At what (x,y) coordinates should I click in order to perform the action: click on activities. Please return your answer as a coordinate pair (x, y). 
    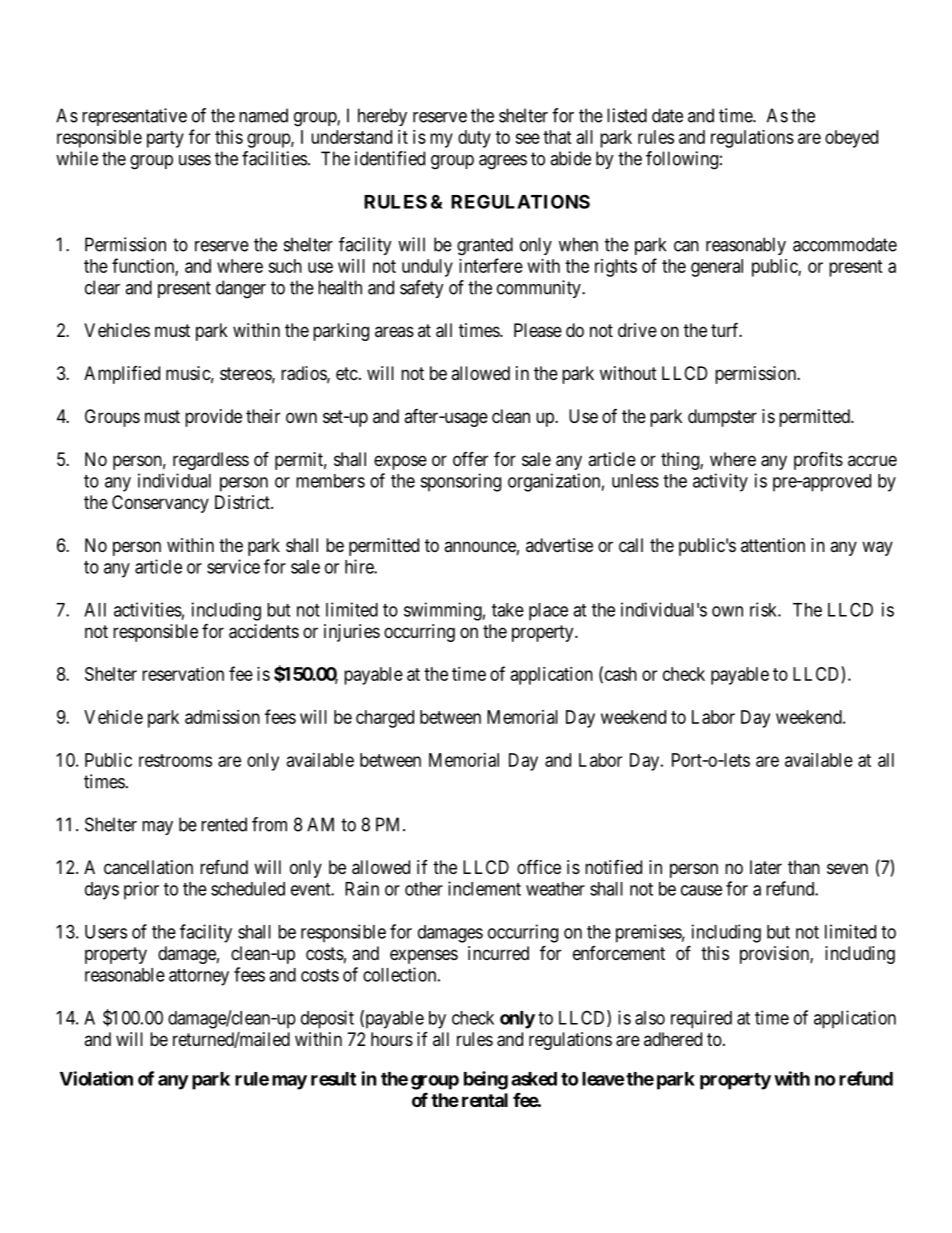
    Looking at the image, I should click on (148, 609).
